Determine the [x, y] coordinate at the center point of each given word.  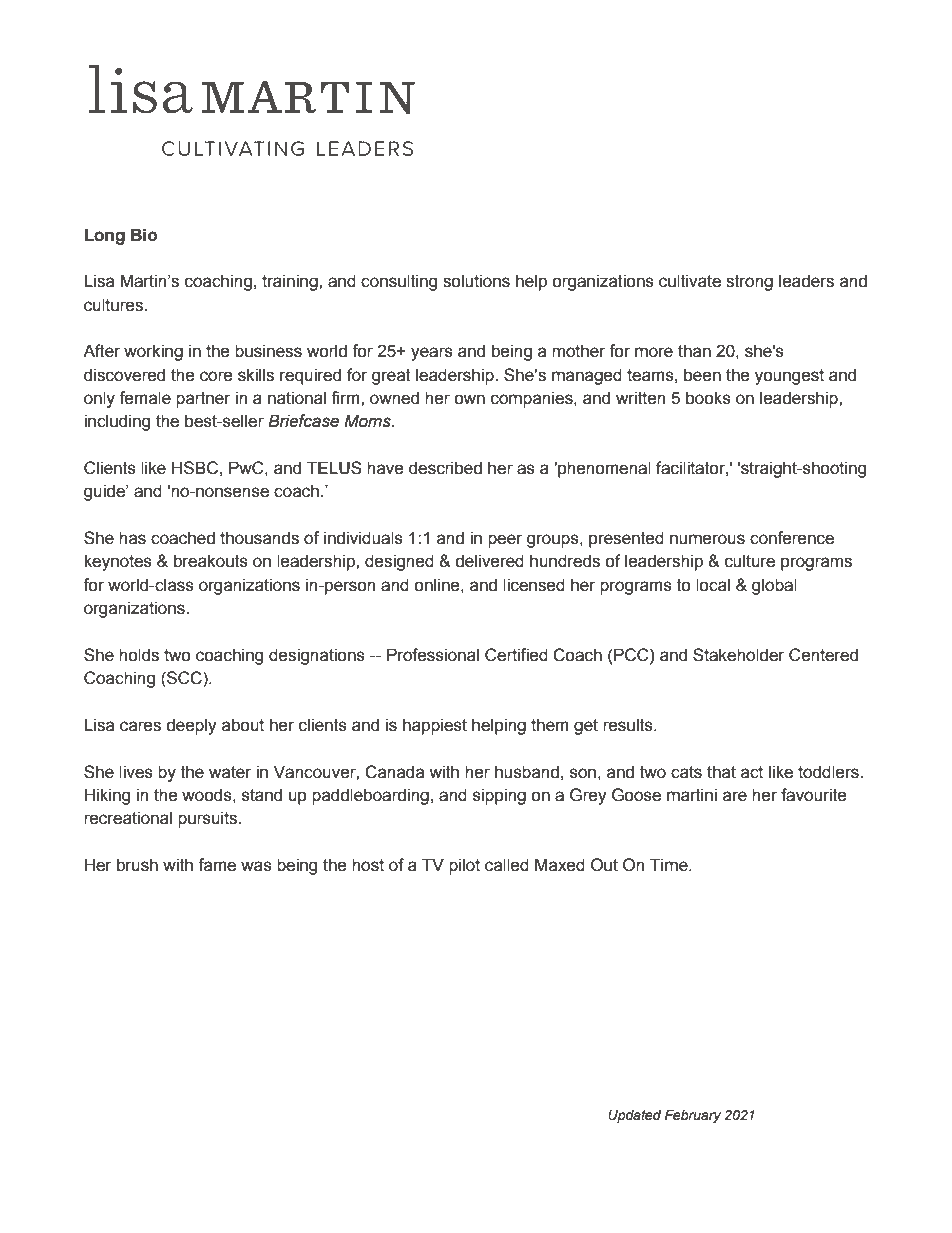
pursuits [209, 819]
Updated [634, 1116]
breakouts [211, 561]
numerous [707, 539]
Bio [144, 235]
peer [505, 541]
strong [749, 283]
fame [217, 865]
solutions [476, 281]
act [752, 772]
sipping [499, 796]
